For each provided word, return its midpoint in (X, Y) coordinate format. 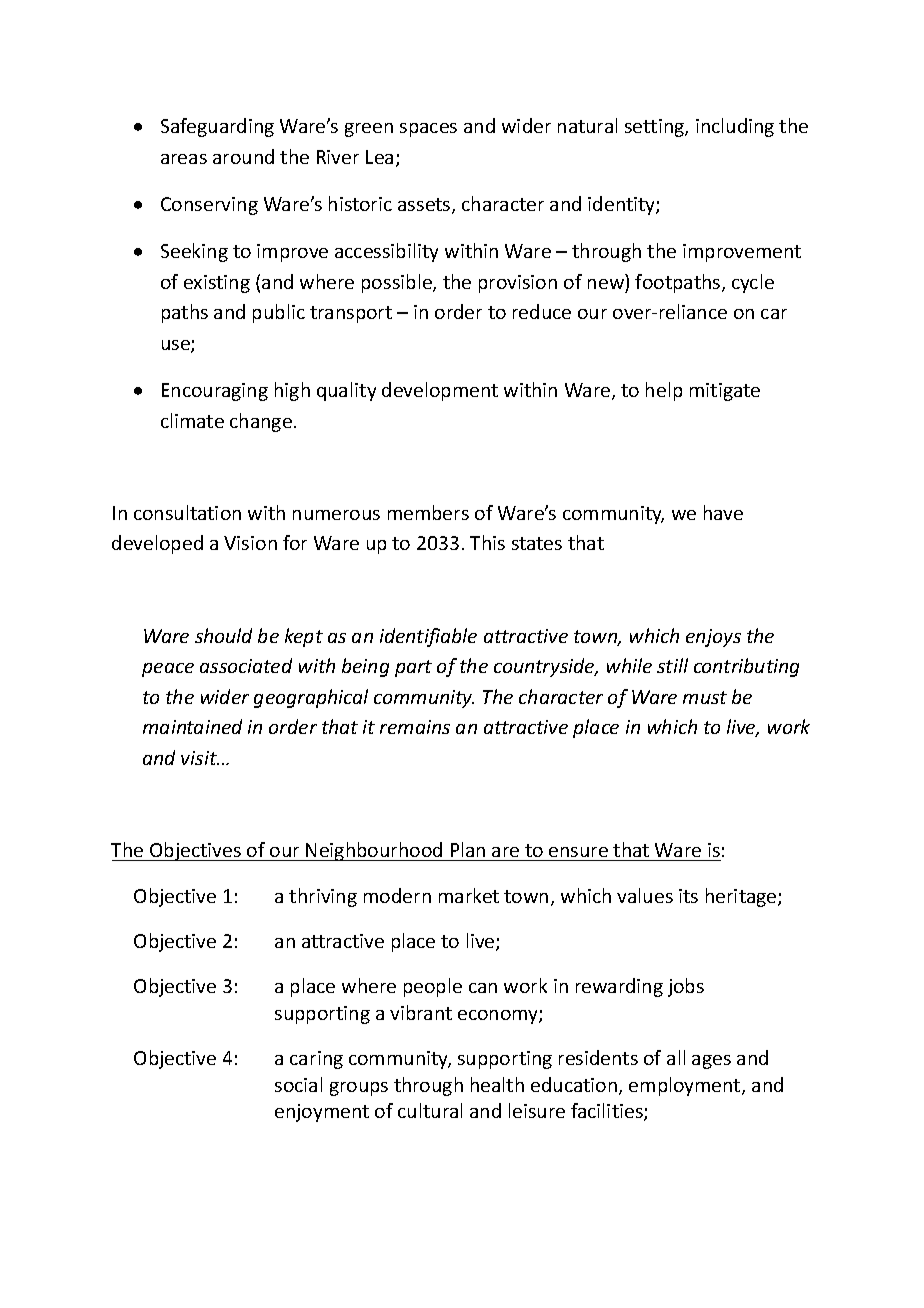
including (735, 127)
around (243, 156)
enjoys (713, 638)
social (298, 1084)
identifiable (428, 637)
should (223, 635)
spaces (428, 130)
